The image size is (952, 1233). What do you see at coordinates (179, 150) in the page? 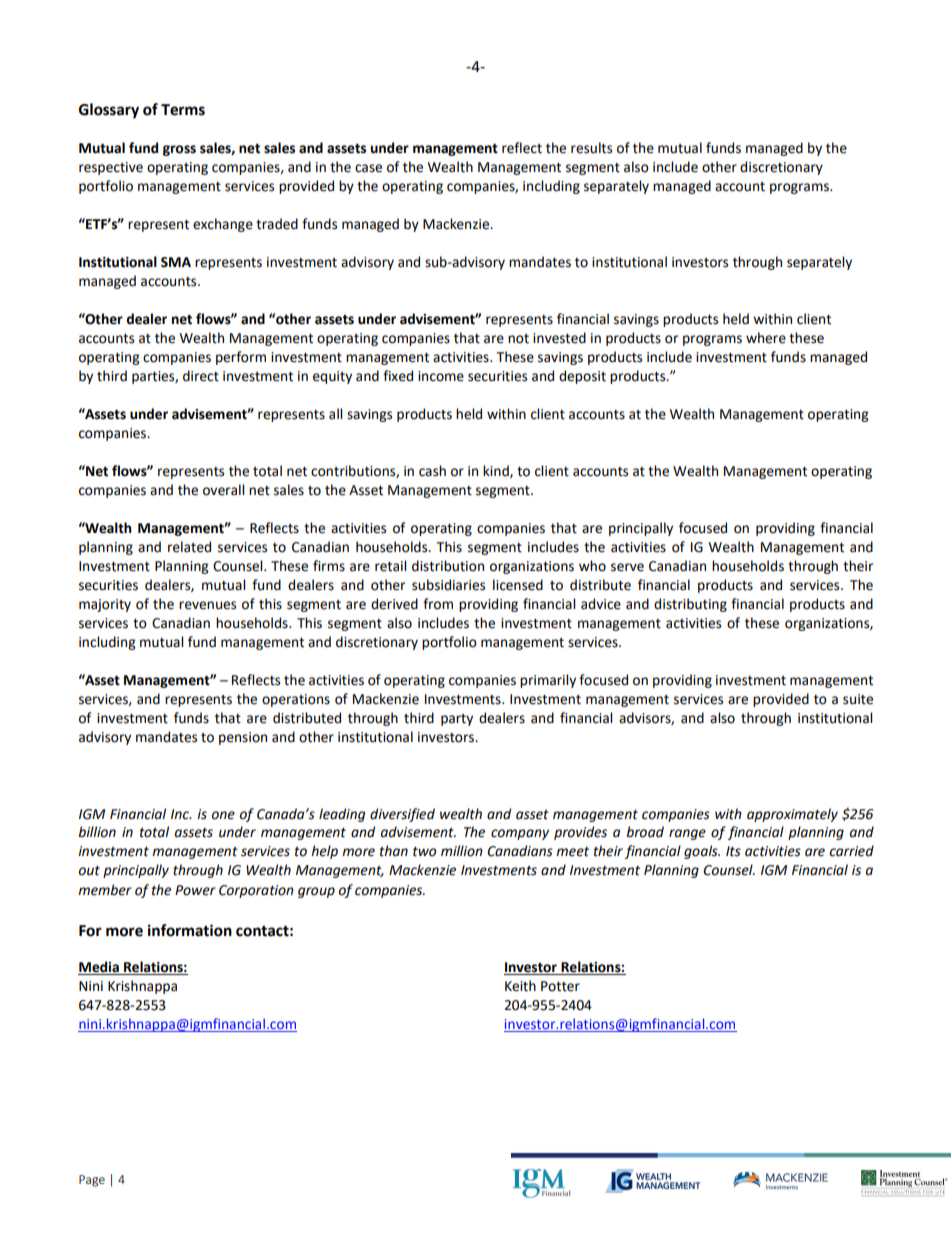
I see `gross` at bounding box center [179, 150].
